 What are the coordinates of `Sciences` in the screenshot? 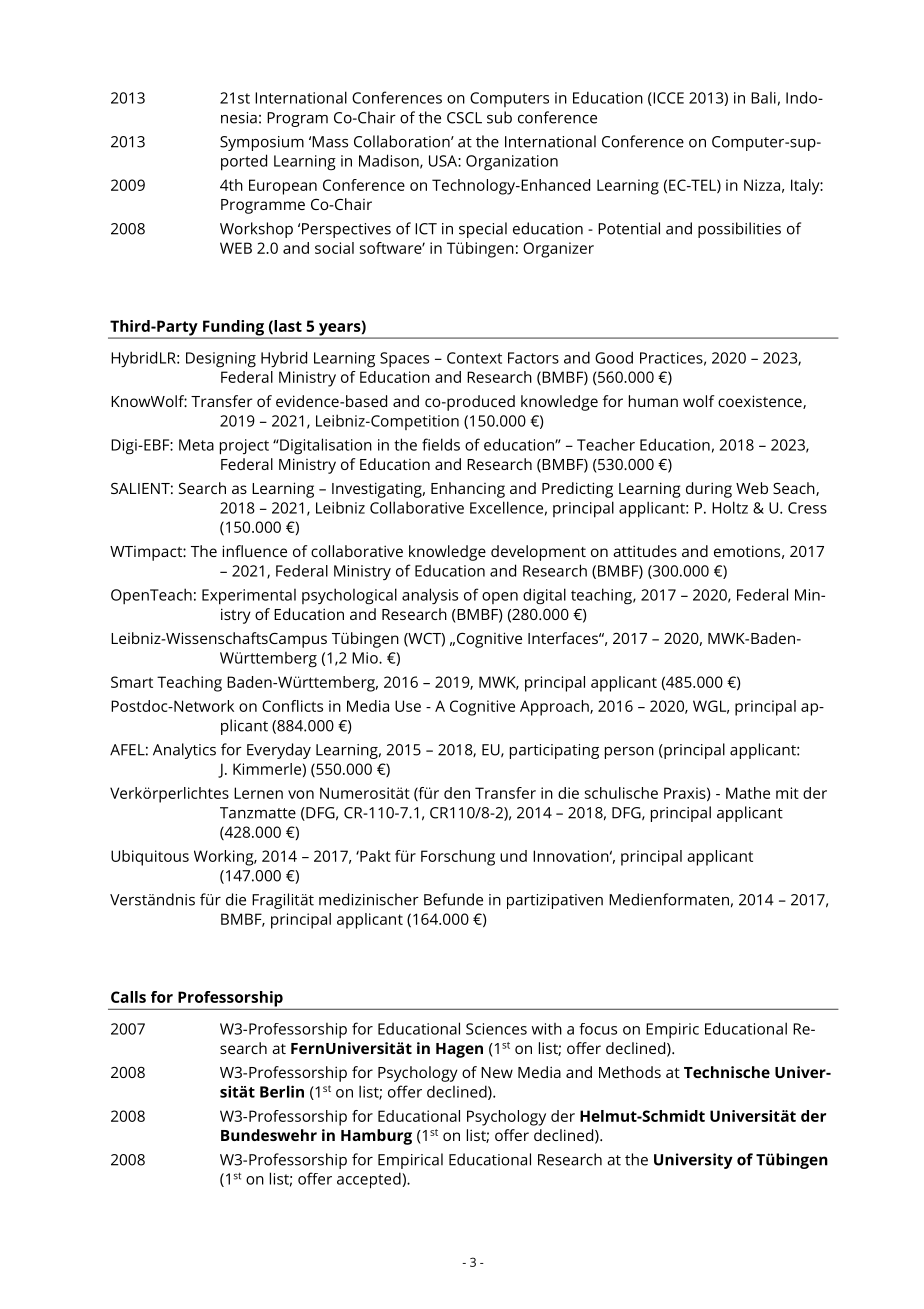 It's located at (496, 1029).
